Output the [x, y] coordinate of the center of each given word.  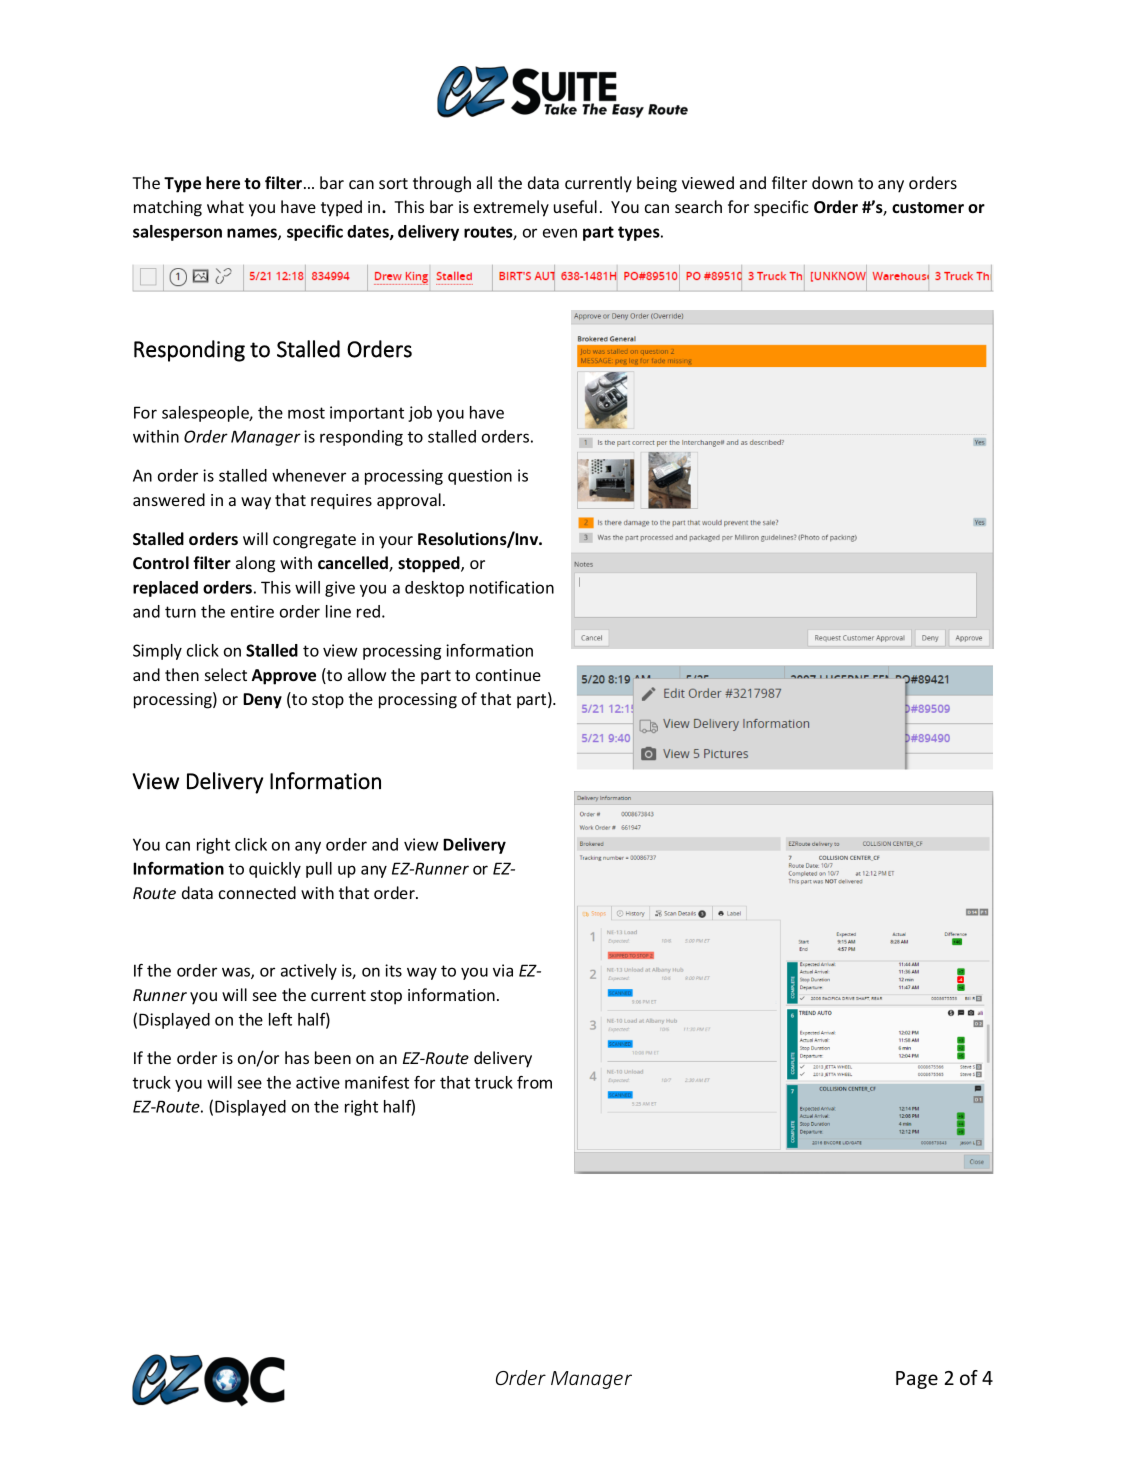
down [832, 182]
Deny [262, 701]
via [503, 970]
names [253, 234]
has [297, 1057]
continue [508, 675]
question [480, 477]
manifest [377, 1082]
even [560, 233]
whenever [309, 475]
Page [917, 1380]
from [534, 1082]
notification [512, 587]
